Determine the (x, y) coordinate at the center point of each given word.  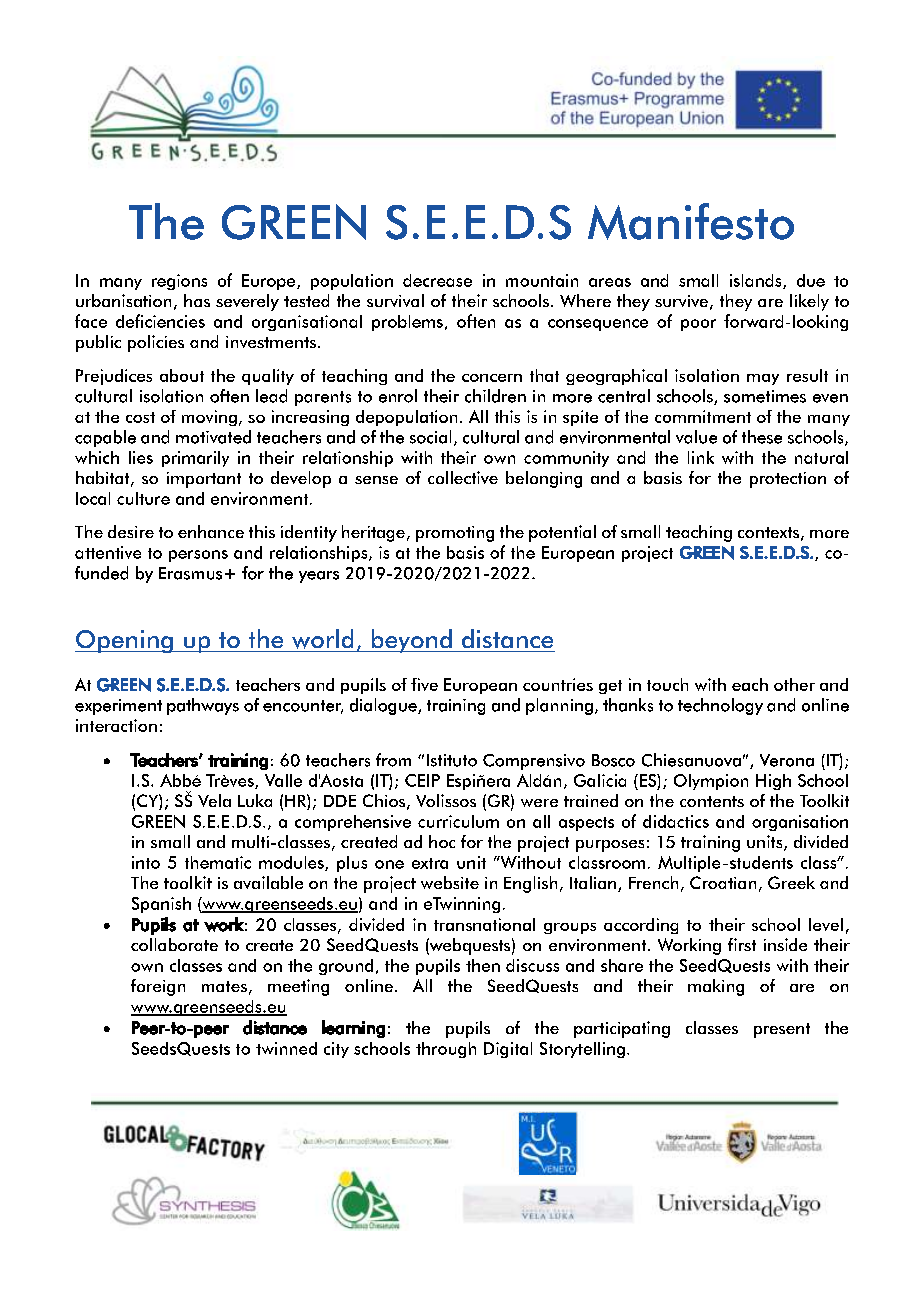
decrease (437, 280)
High (773, 782)
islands (757, 281)
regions (179, 282)
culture (143, 498)
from (393, 760)
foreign (158, 987)
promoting (455, 534)
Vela (214, 800)
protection (788, 480)
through (446, 1050)
